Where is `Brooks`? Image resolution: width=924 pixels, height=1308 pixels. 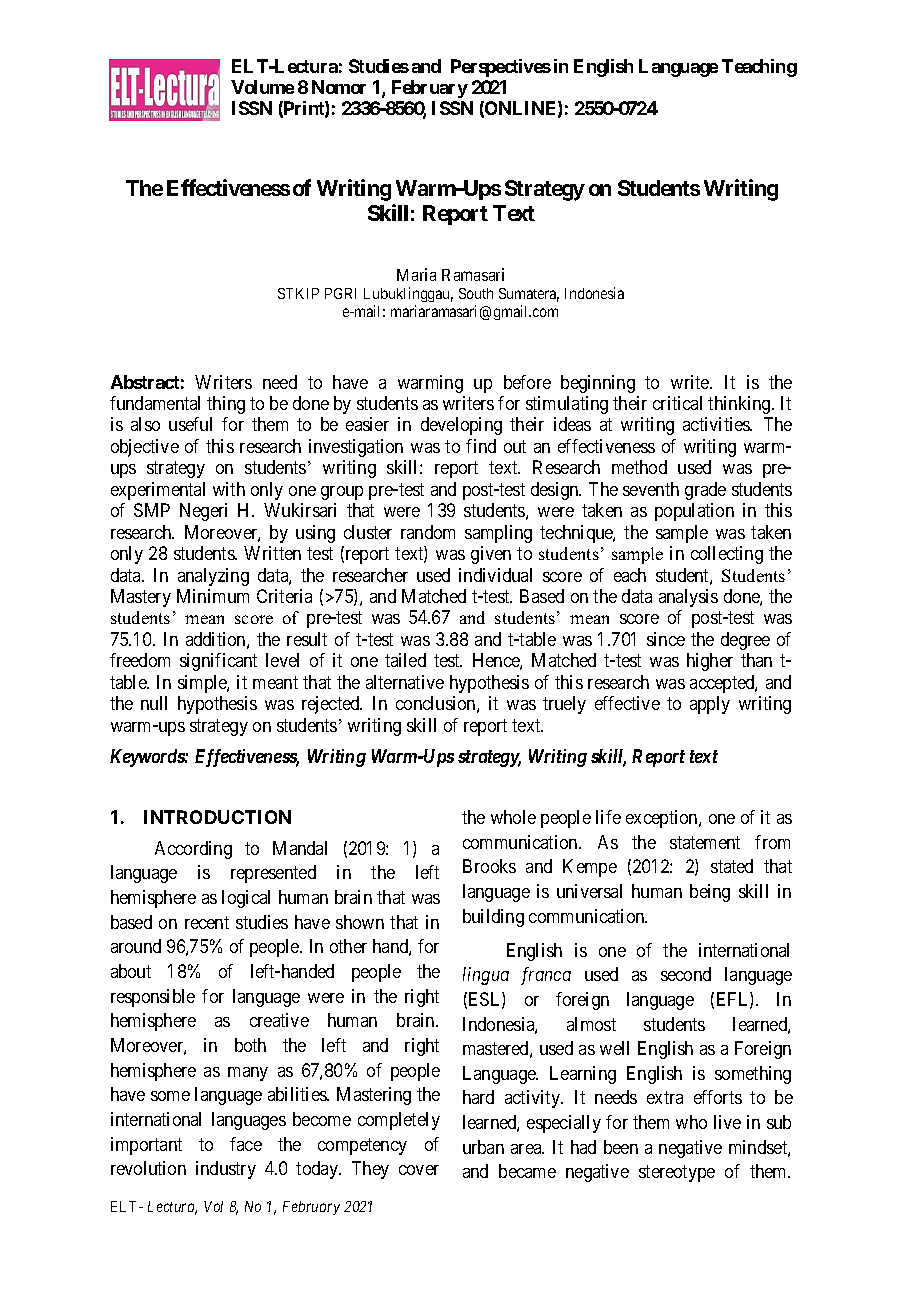
Brooks is located at coordinates (489, 866).
